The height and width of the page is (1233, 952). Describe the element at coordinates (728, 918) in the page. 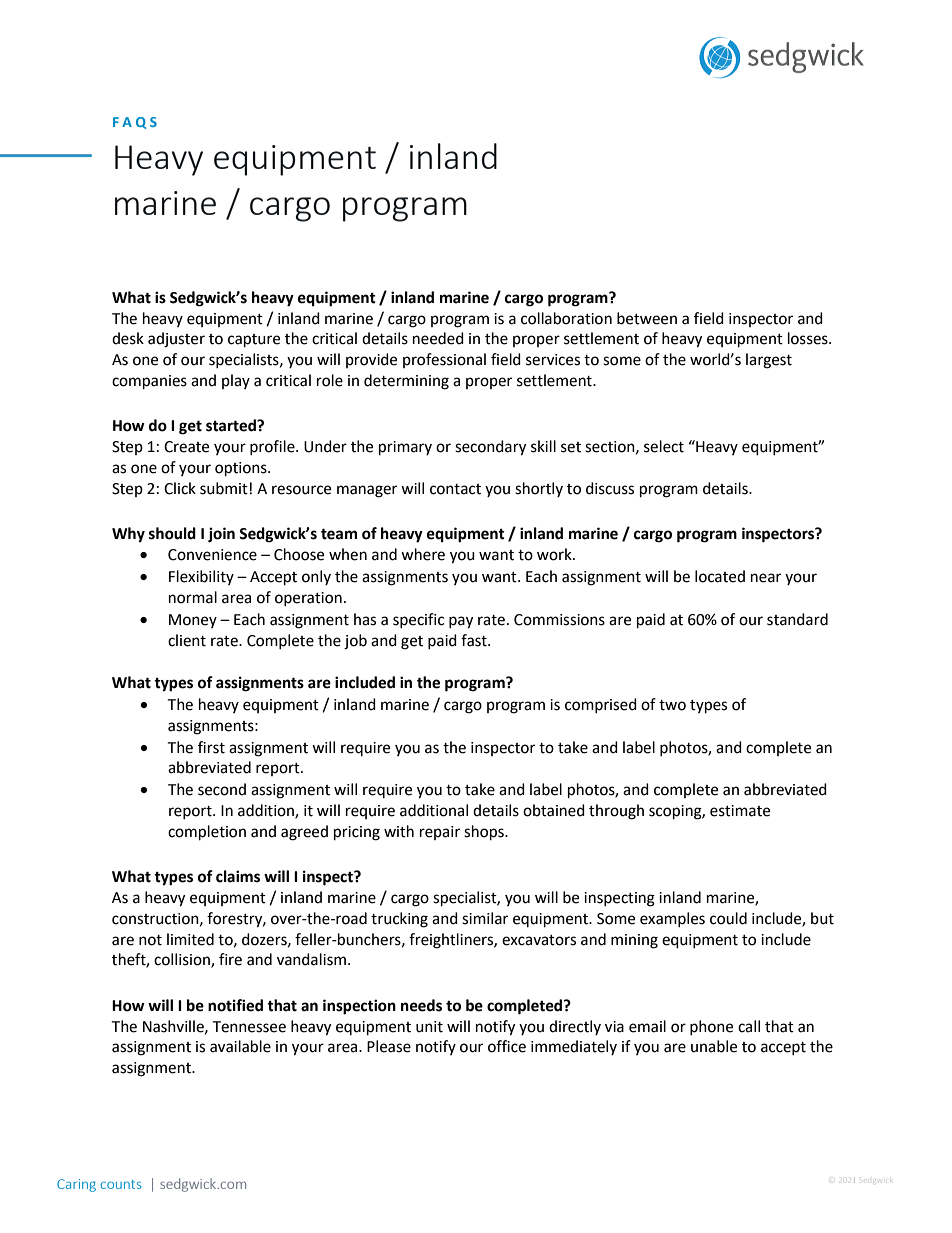

I see `could` at that location.
